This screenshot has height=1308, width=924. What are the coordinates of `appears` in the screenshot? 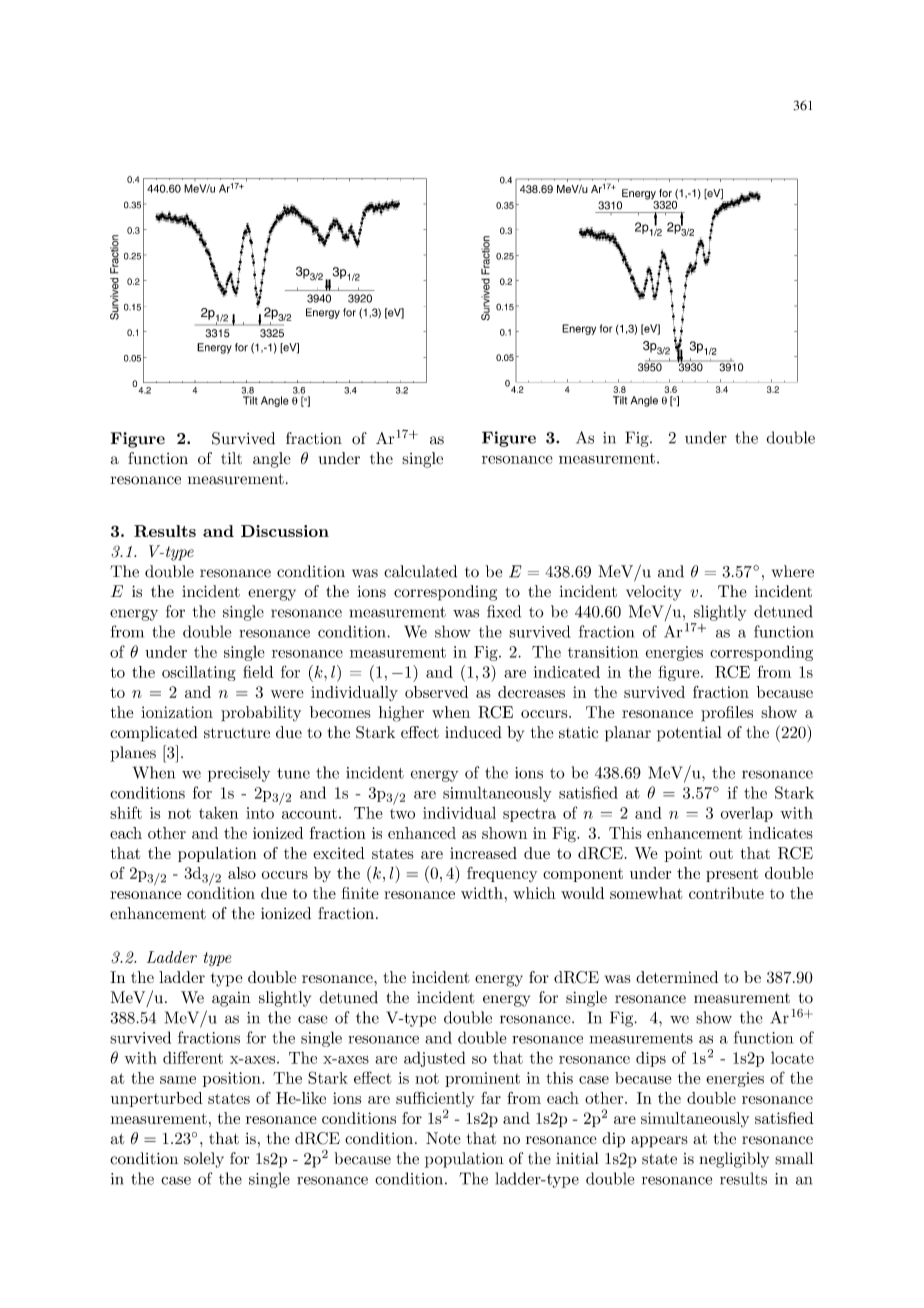 It's located at (659, 1142).
